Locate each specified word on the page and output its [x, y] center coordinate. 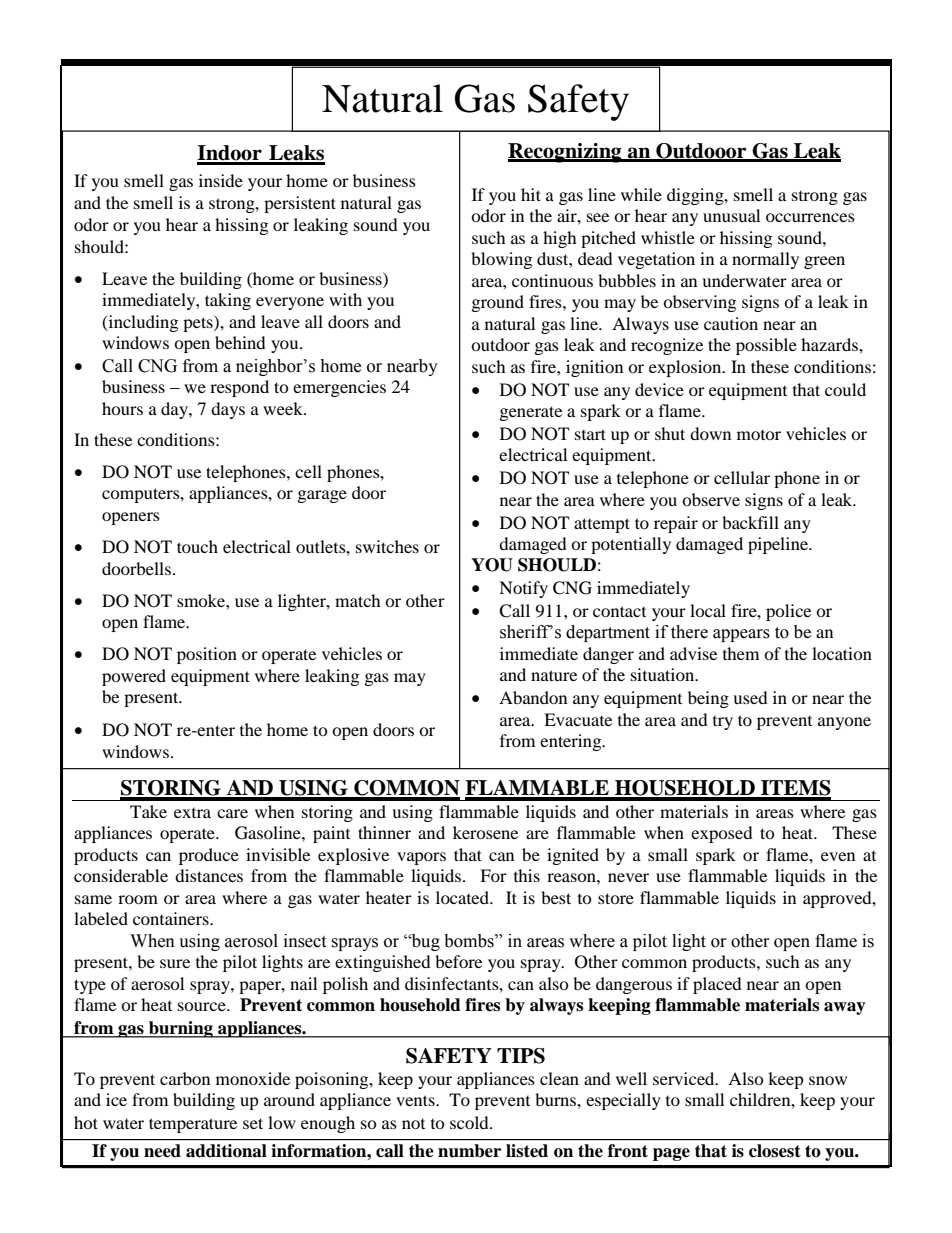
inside [221, 180]
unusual [731, 215]
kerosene [485, 832]
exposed [722, 834]
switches [387, 546]
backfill [750, 522]
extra [192, 813]
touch [197, 546]
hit [531, 194]
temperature [193, 1125]
